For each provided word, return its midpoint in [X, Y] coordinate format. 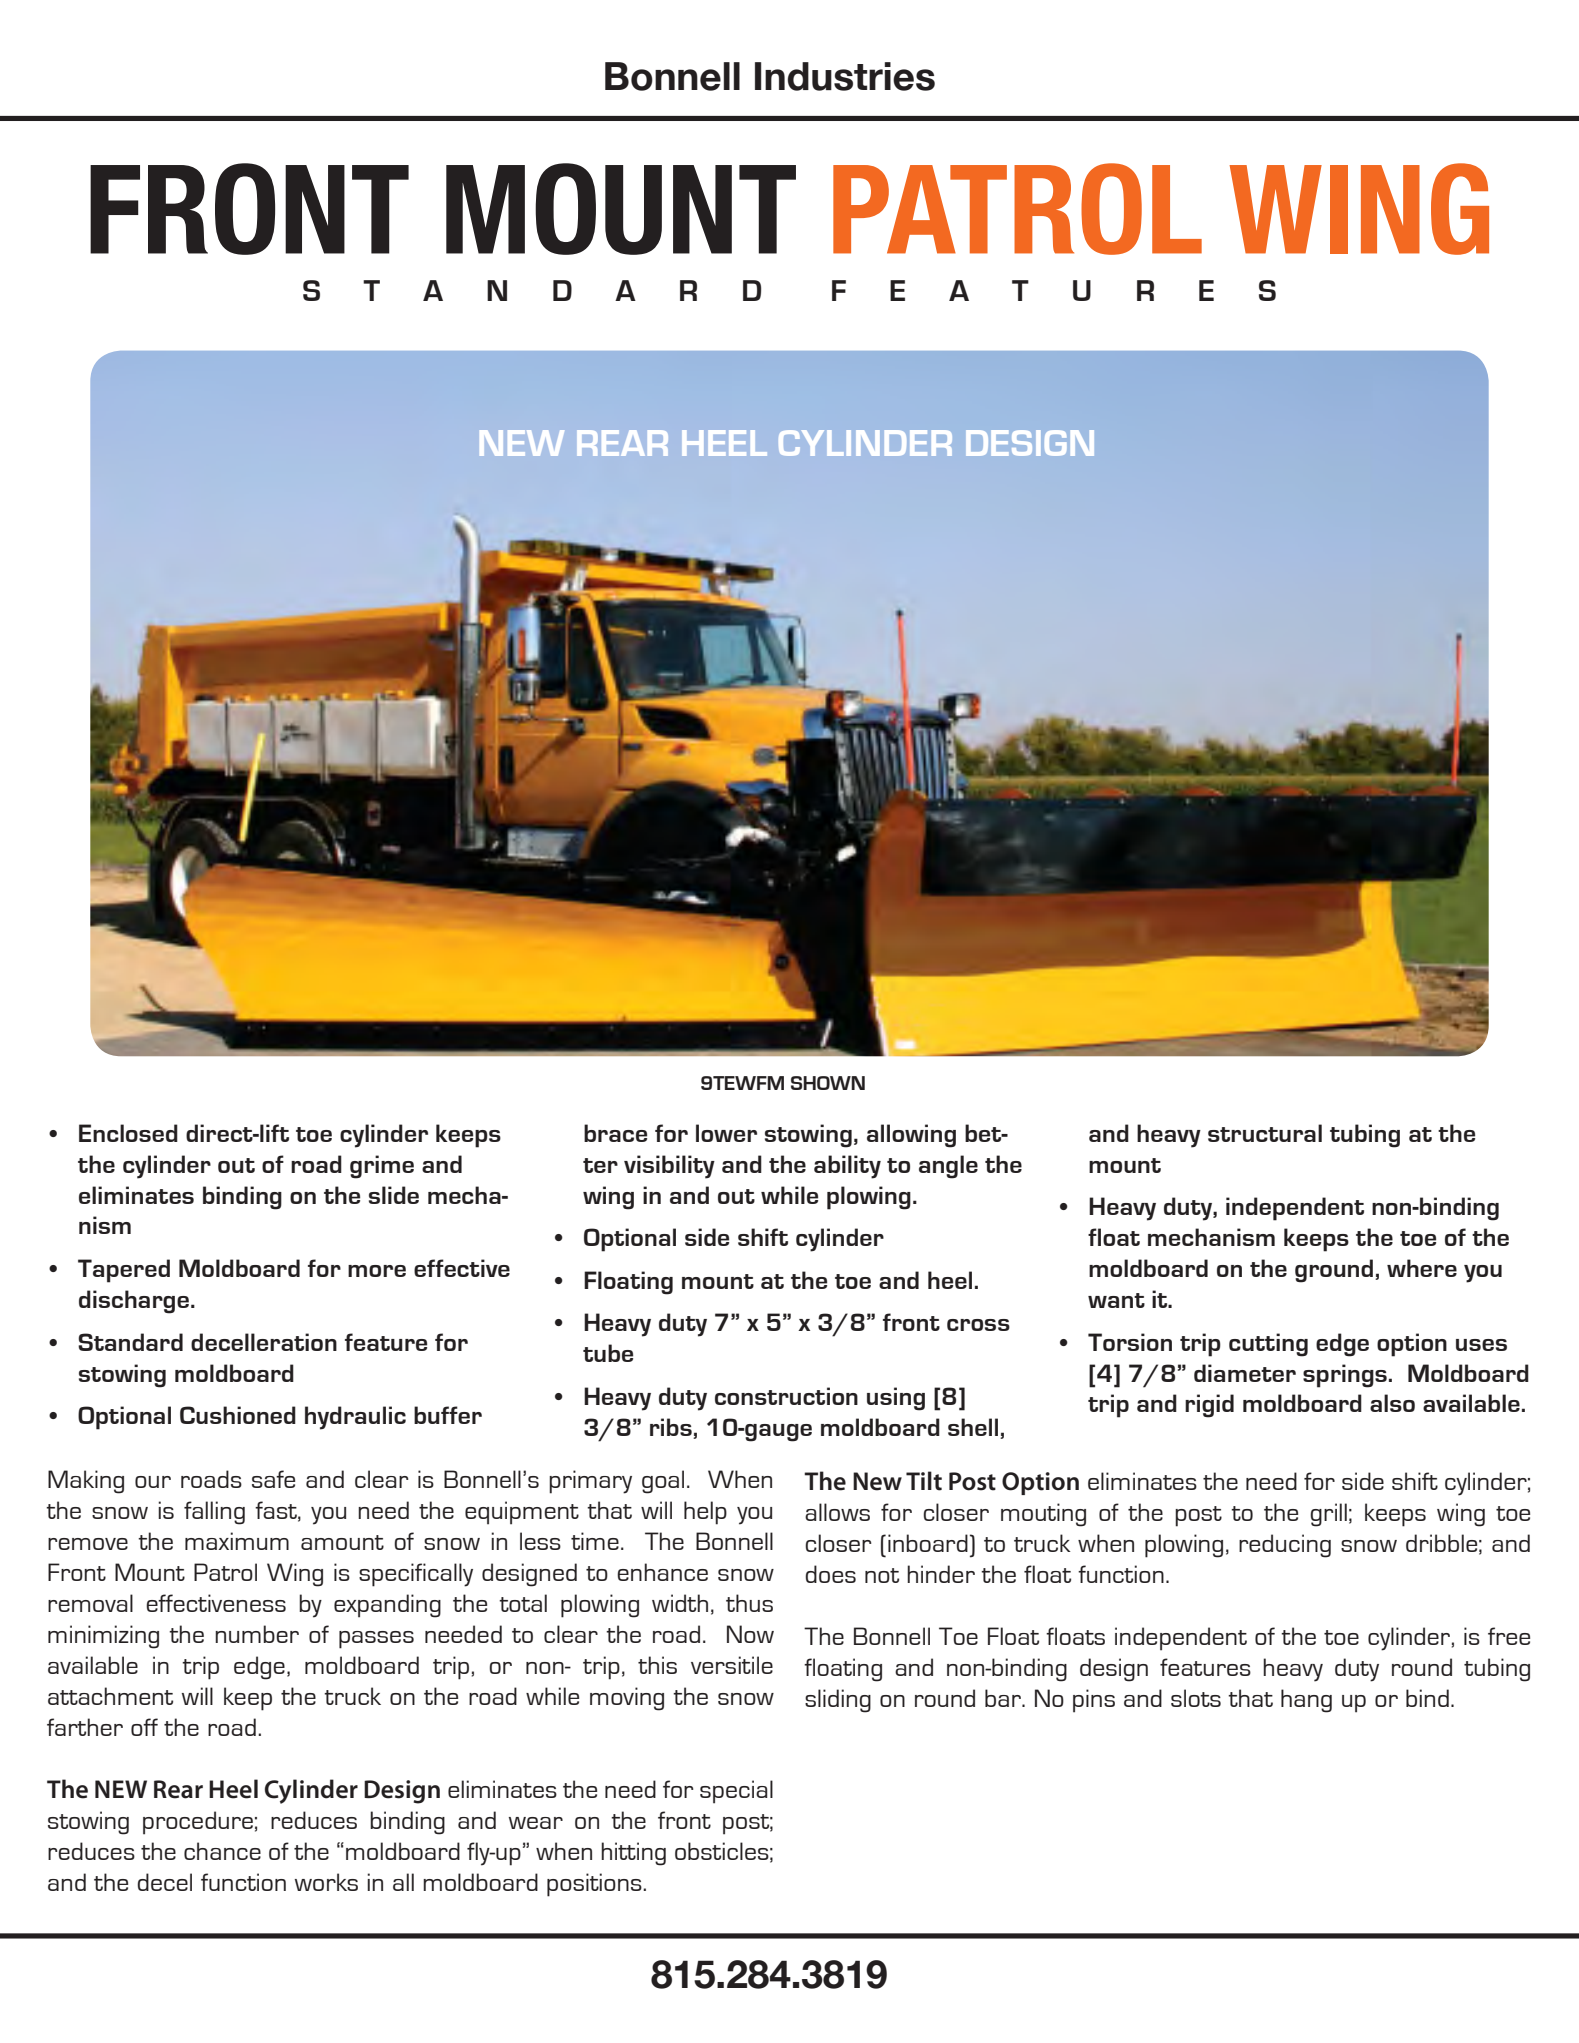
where [1422, 1268]
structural [1265, 1133]
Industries [845, 76]
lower [726, 1133]
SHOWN [828, 1083]
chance [222, 1851]
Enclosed [128, 1133]
